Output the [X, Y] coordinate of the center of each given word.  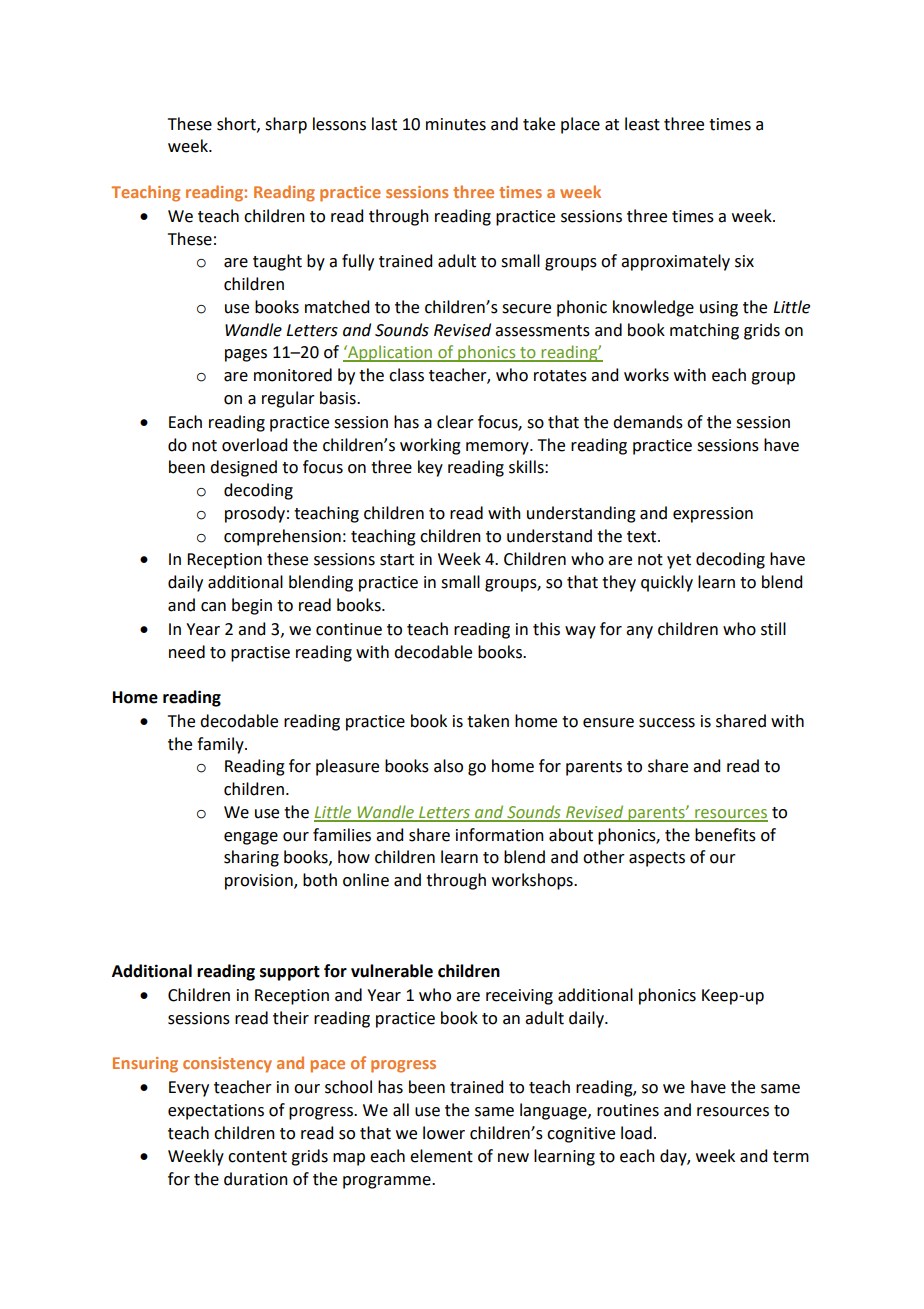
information [500, 835]
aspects [657, 859]
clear [455, 422]
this [546, 629]
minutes [456, 124]
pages [246, 355]
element [441, 1156]
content [257, 1157]
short [237, 124]
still [773, 629]
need [187, 652]
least [642, 124]
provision [260, 882]
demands [648, 422]
